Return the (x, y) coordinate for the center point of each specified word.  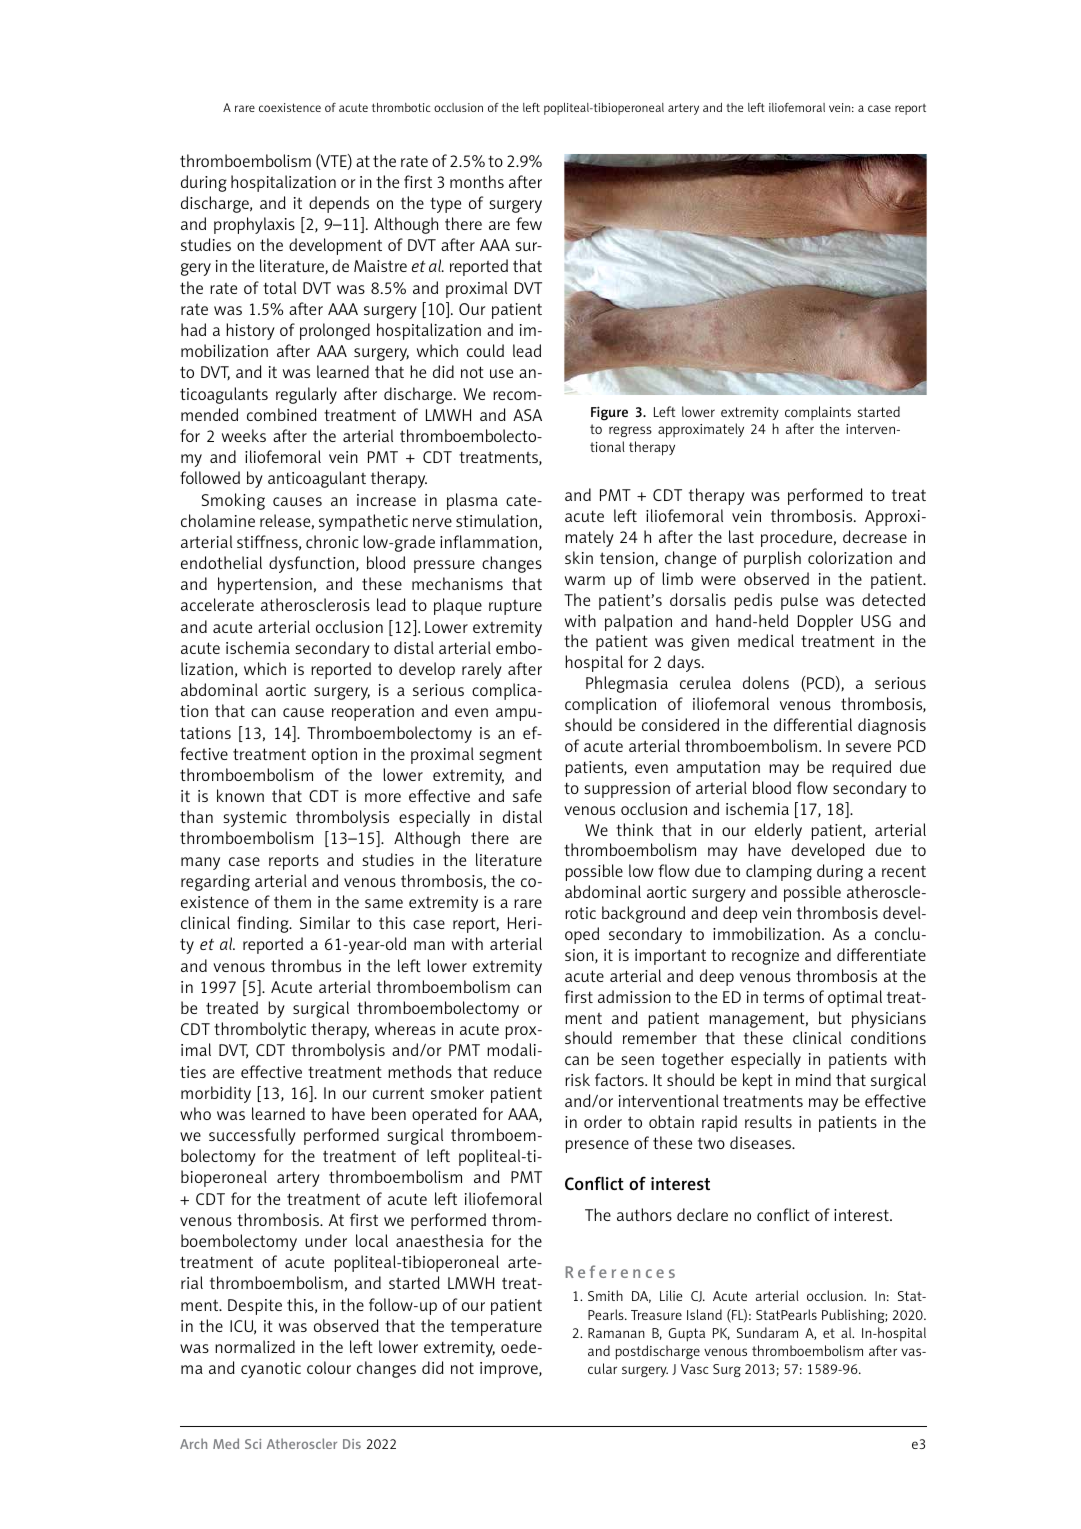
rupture (515, 607)
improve (510, 1370)
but (830, 1017)
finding (264, 924)
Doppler (825, 622)
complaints (818, 413)
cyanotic (271, 1370)
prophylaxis (254, 225)
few (529, 223)
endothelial (221, 562)
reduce (518, 1071)
